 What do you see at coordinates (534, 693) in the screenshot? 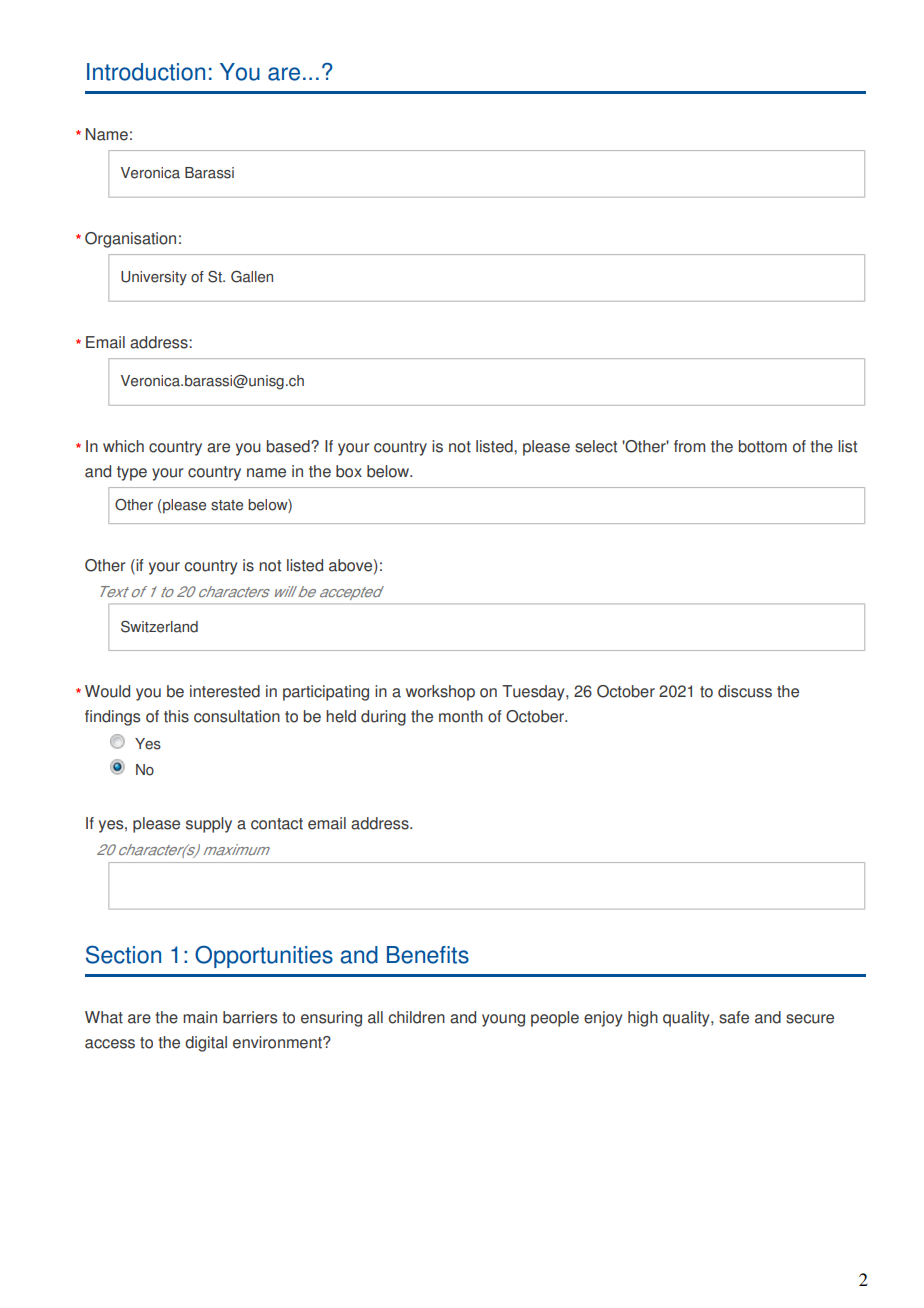
I see `Tuesday` at bounding box center [534, 693].
